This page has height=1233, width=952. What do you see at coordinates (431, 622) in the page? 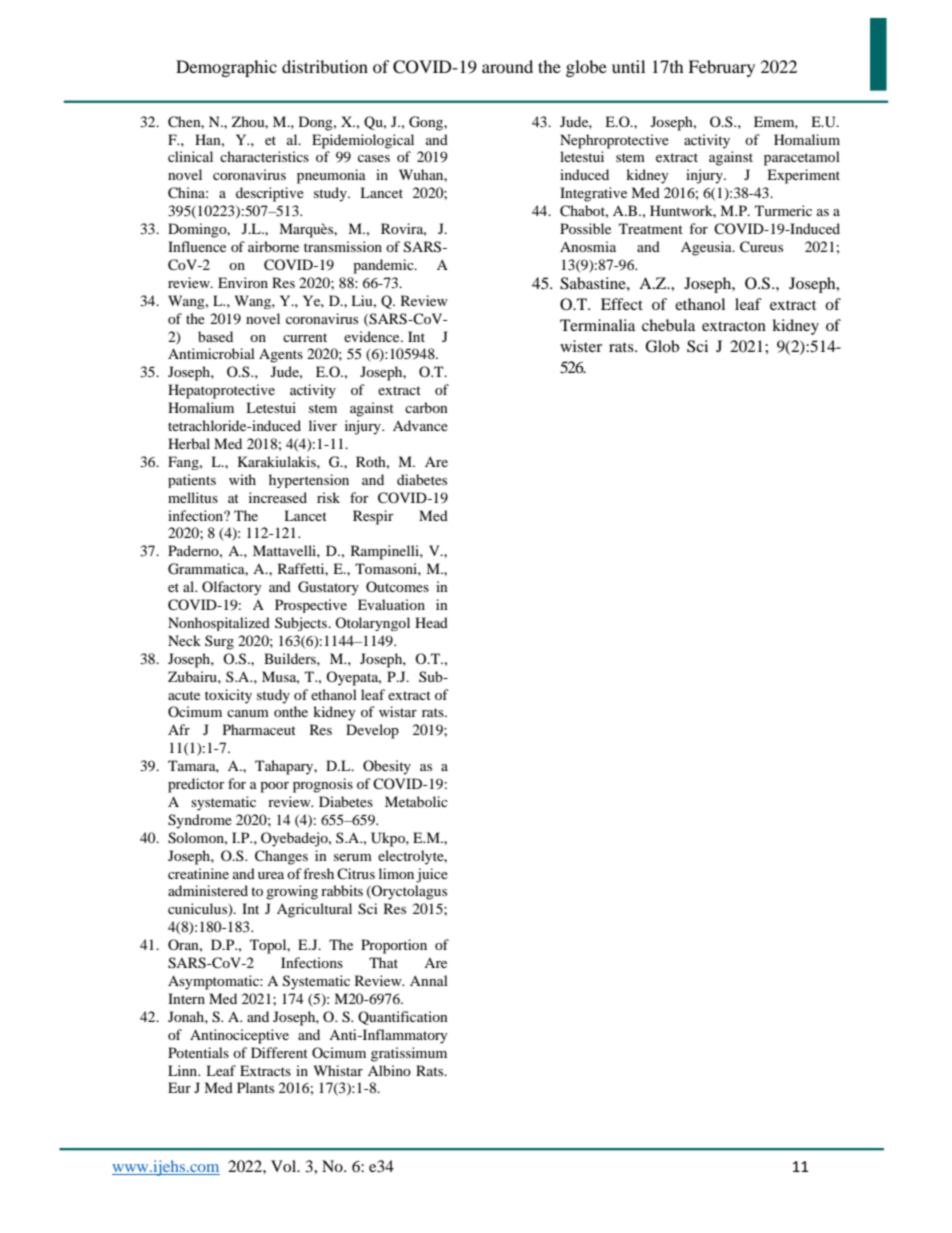
I see `Head` at bounding box center [431, 622].
